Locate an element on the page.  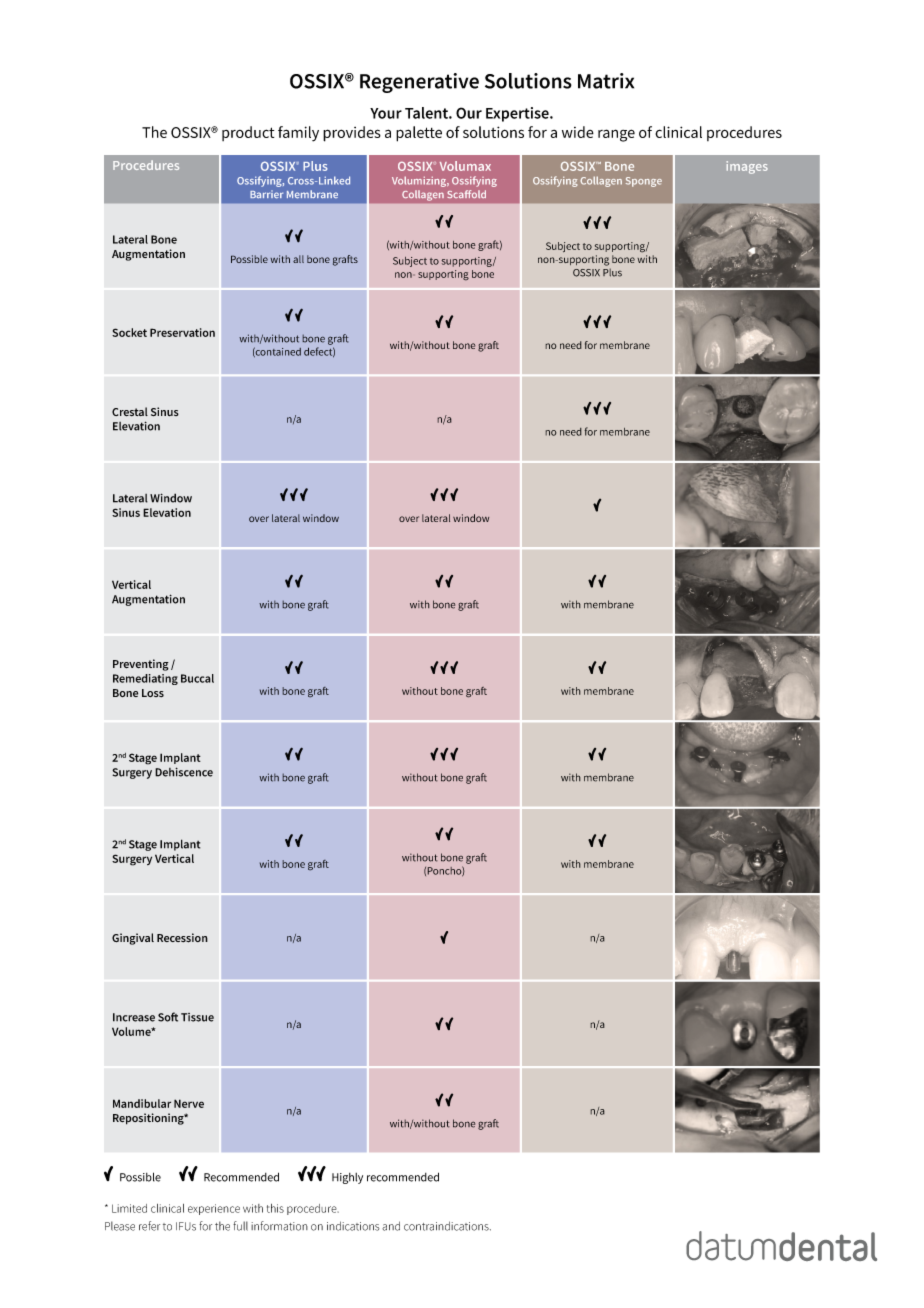
Preservation is located at coordinates (182, 332).
